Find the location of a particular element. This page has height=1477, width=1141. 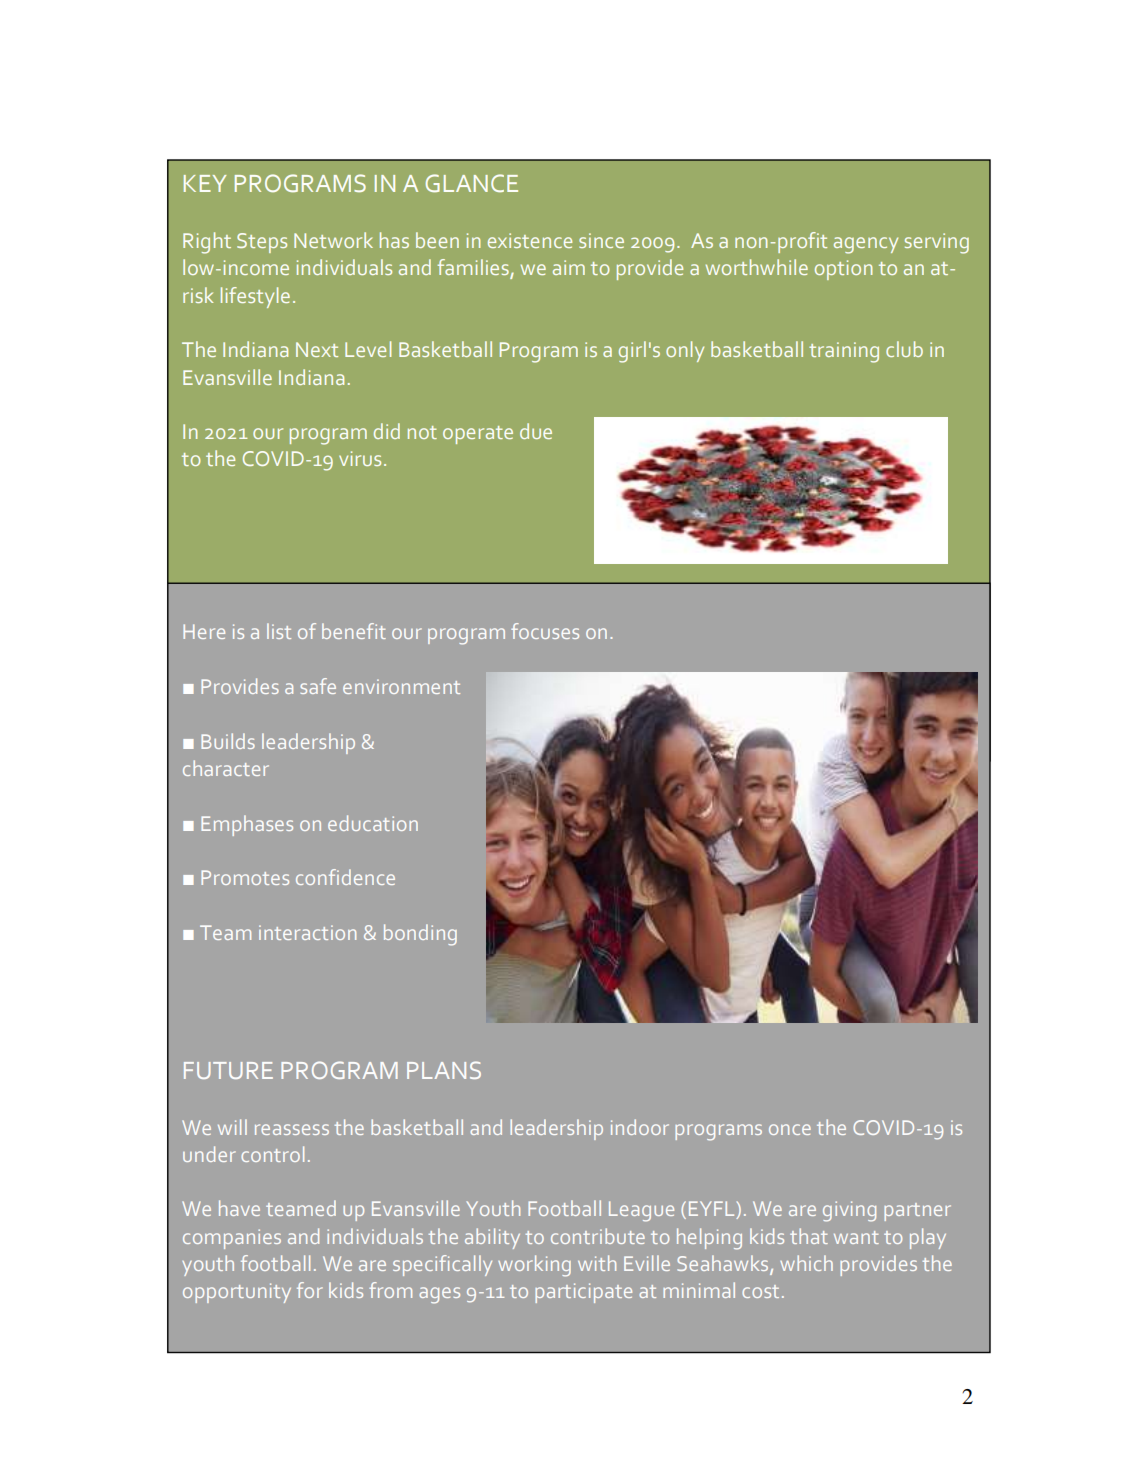

bonding is located at coordinates (420, 935).
